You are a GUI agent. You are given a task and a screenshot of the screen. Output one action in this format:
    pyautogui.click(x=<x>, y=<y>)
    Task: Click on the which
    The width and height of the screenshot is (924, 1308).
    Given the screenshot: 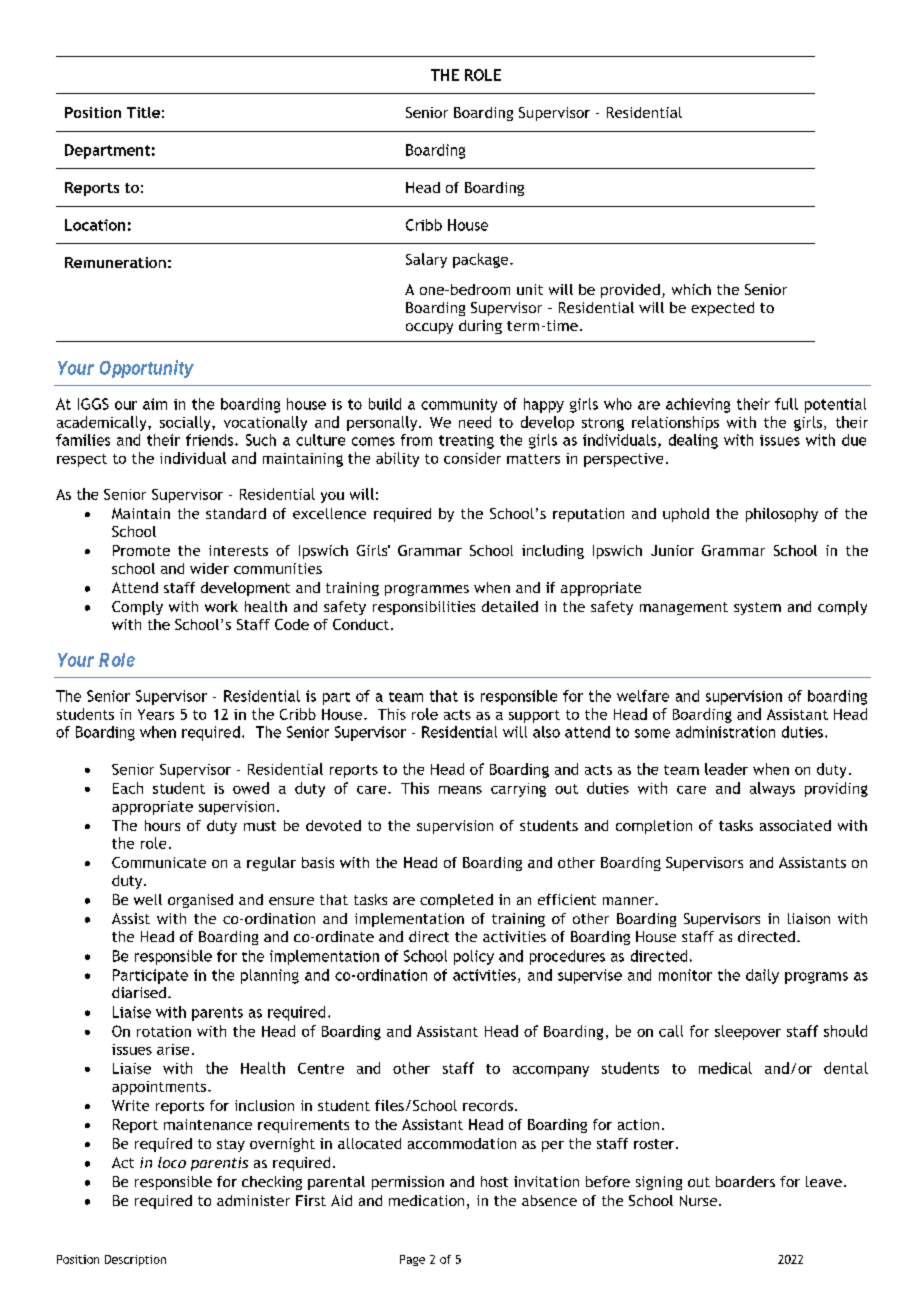 What is the action you would take?
    pyautogui.click(x=691, y=289)
